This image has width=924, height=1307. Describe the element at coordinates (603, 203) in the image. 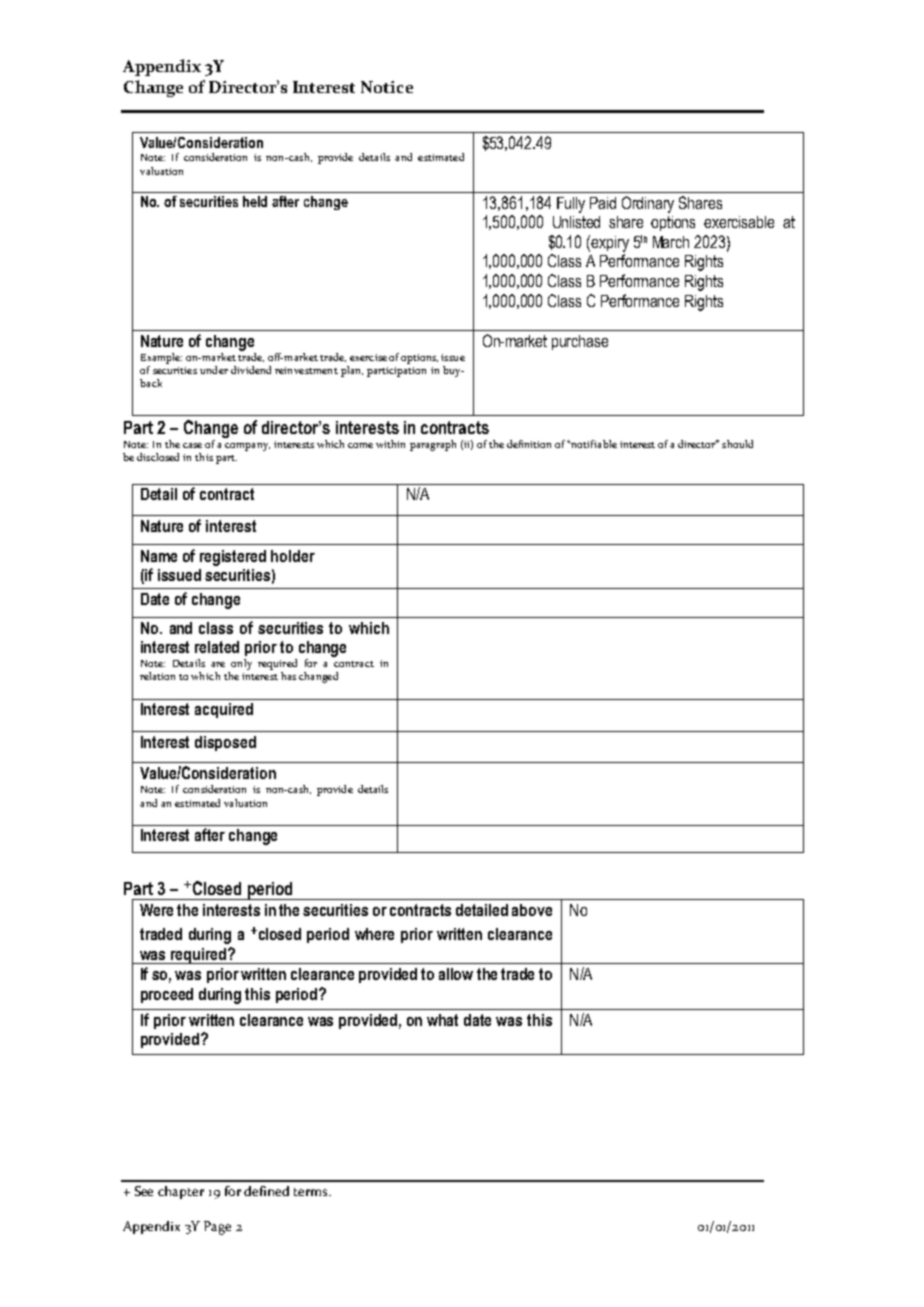

I see `Paid` at that location.
